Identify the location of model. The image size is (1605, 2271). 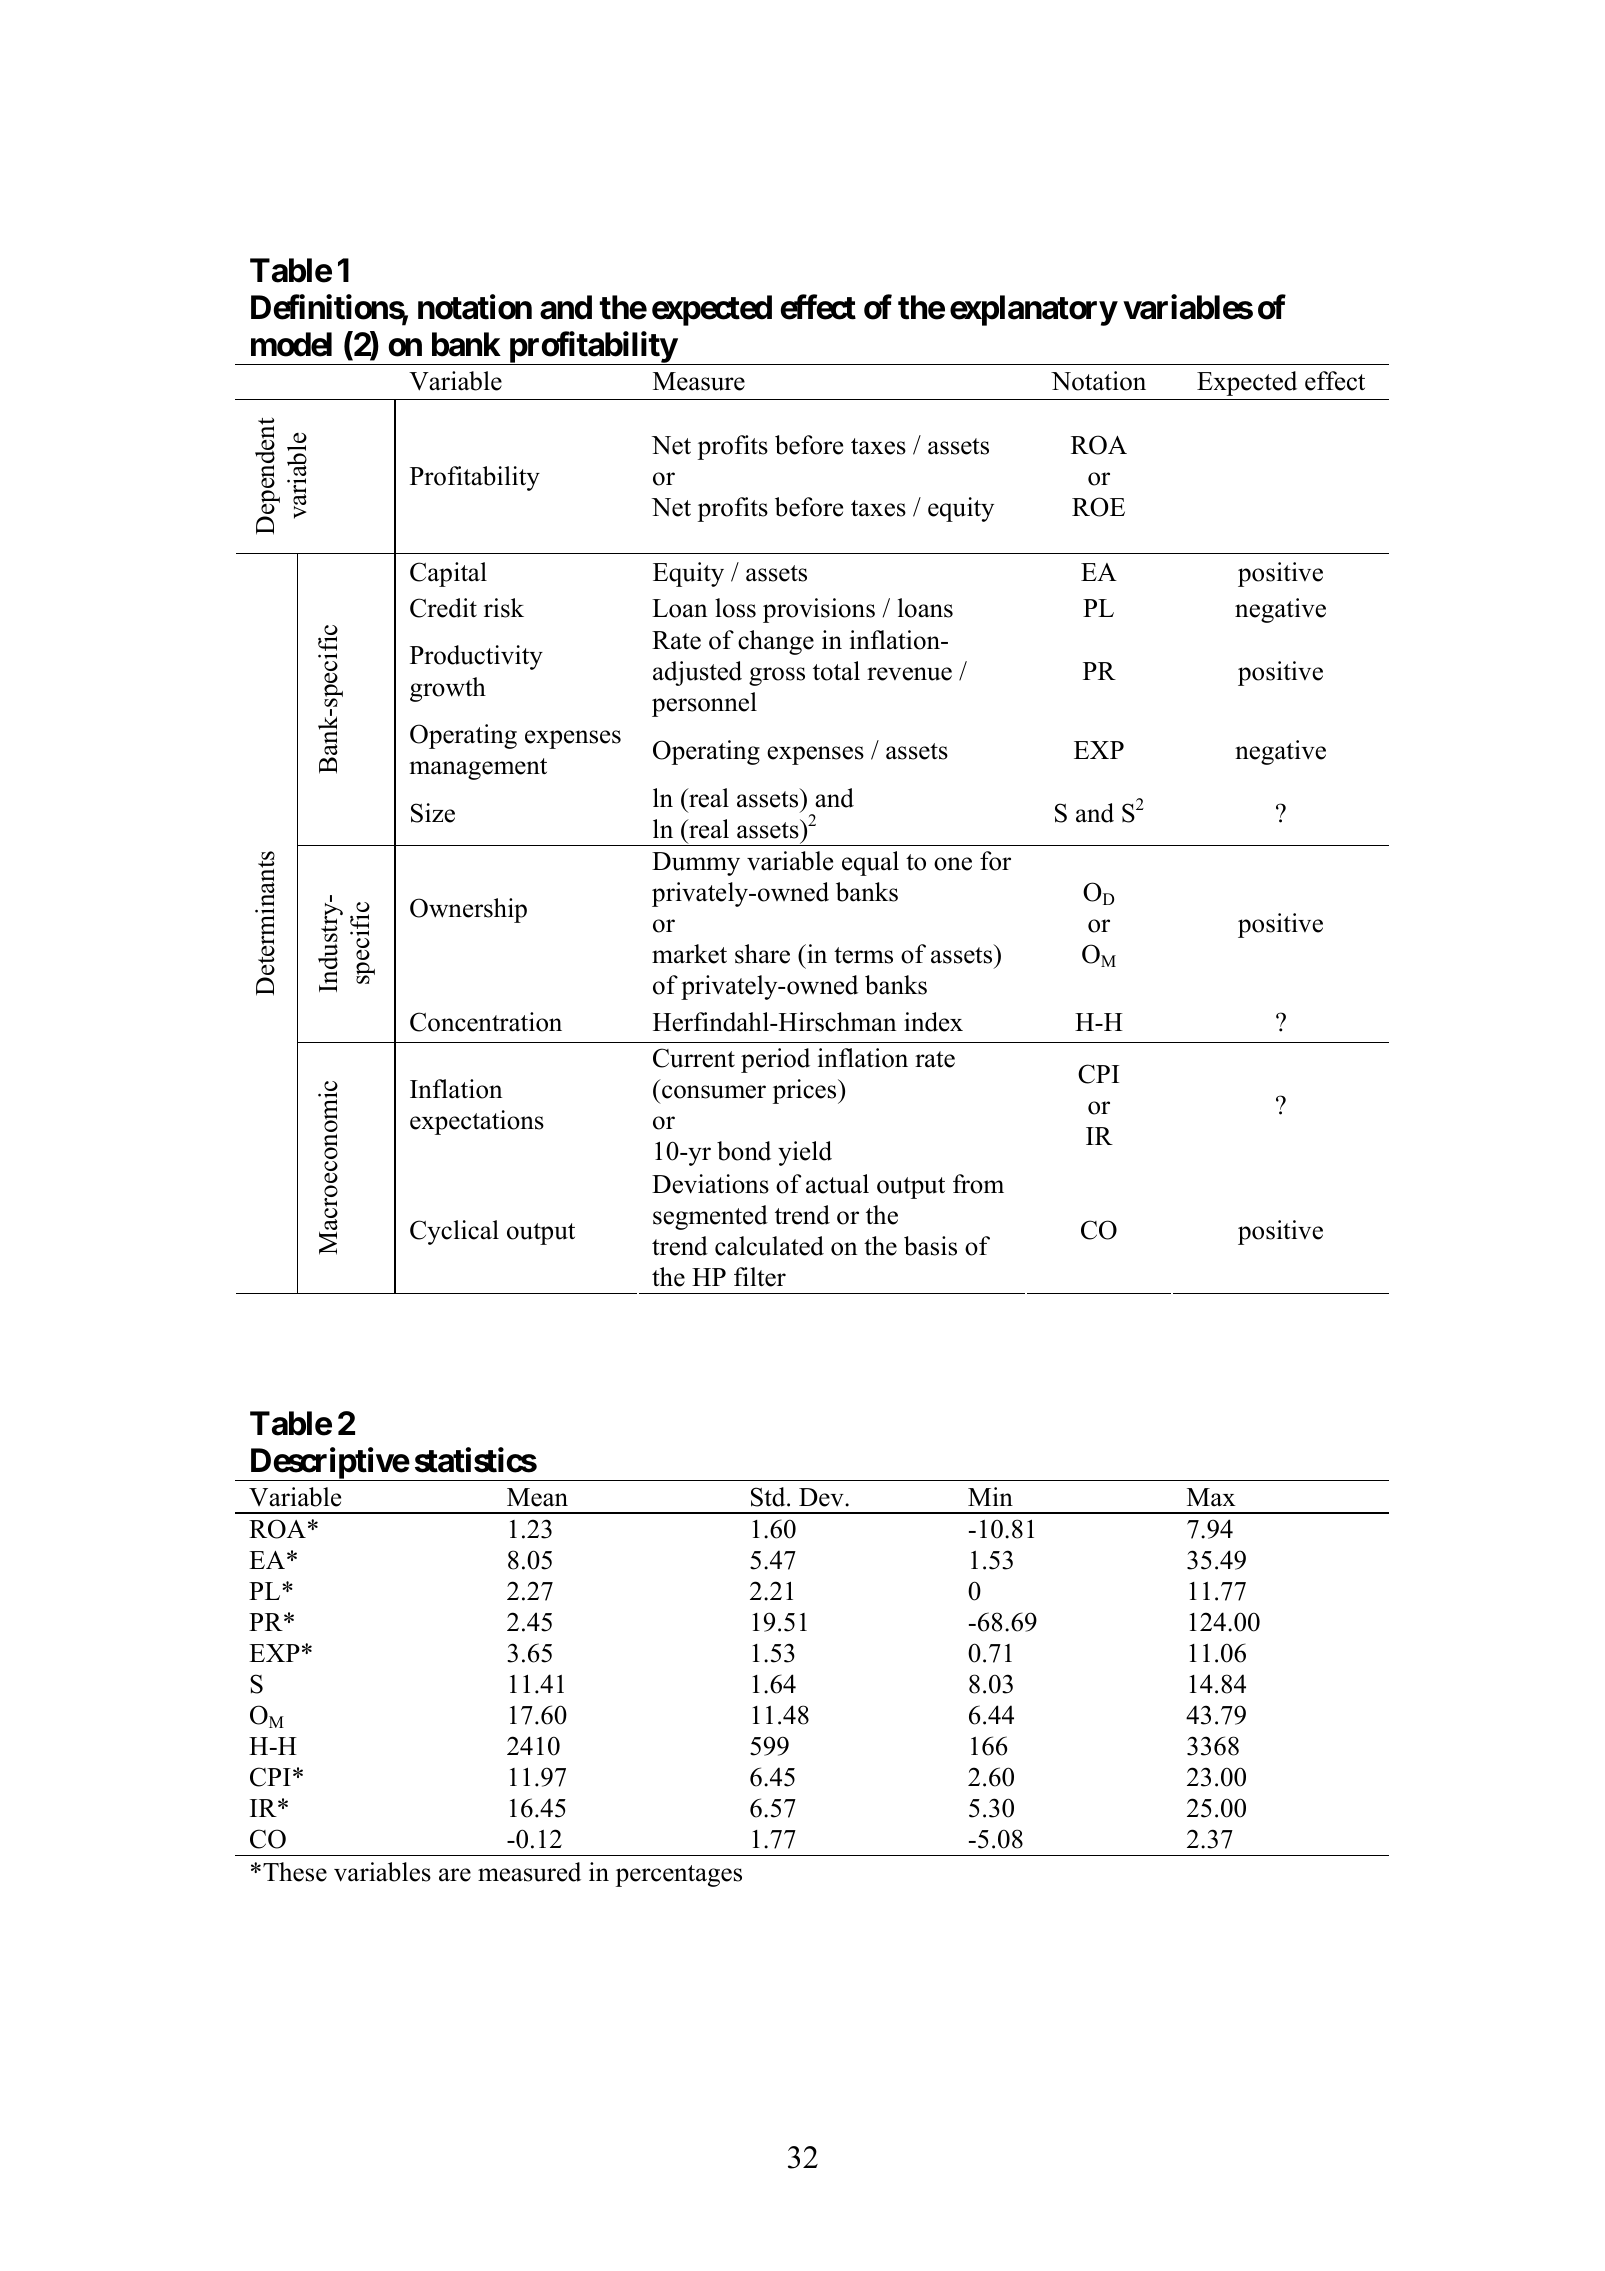
(291, 345).
